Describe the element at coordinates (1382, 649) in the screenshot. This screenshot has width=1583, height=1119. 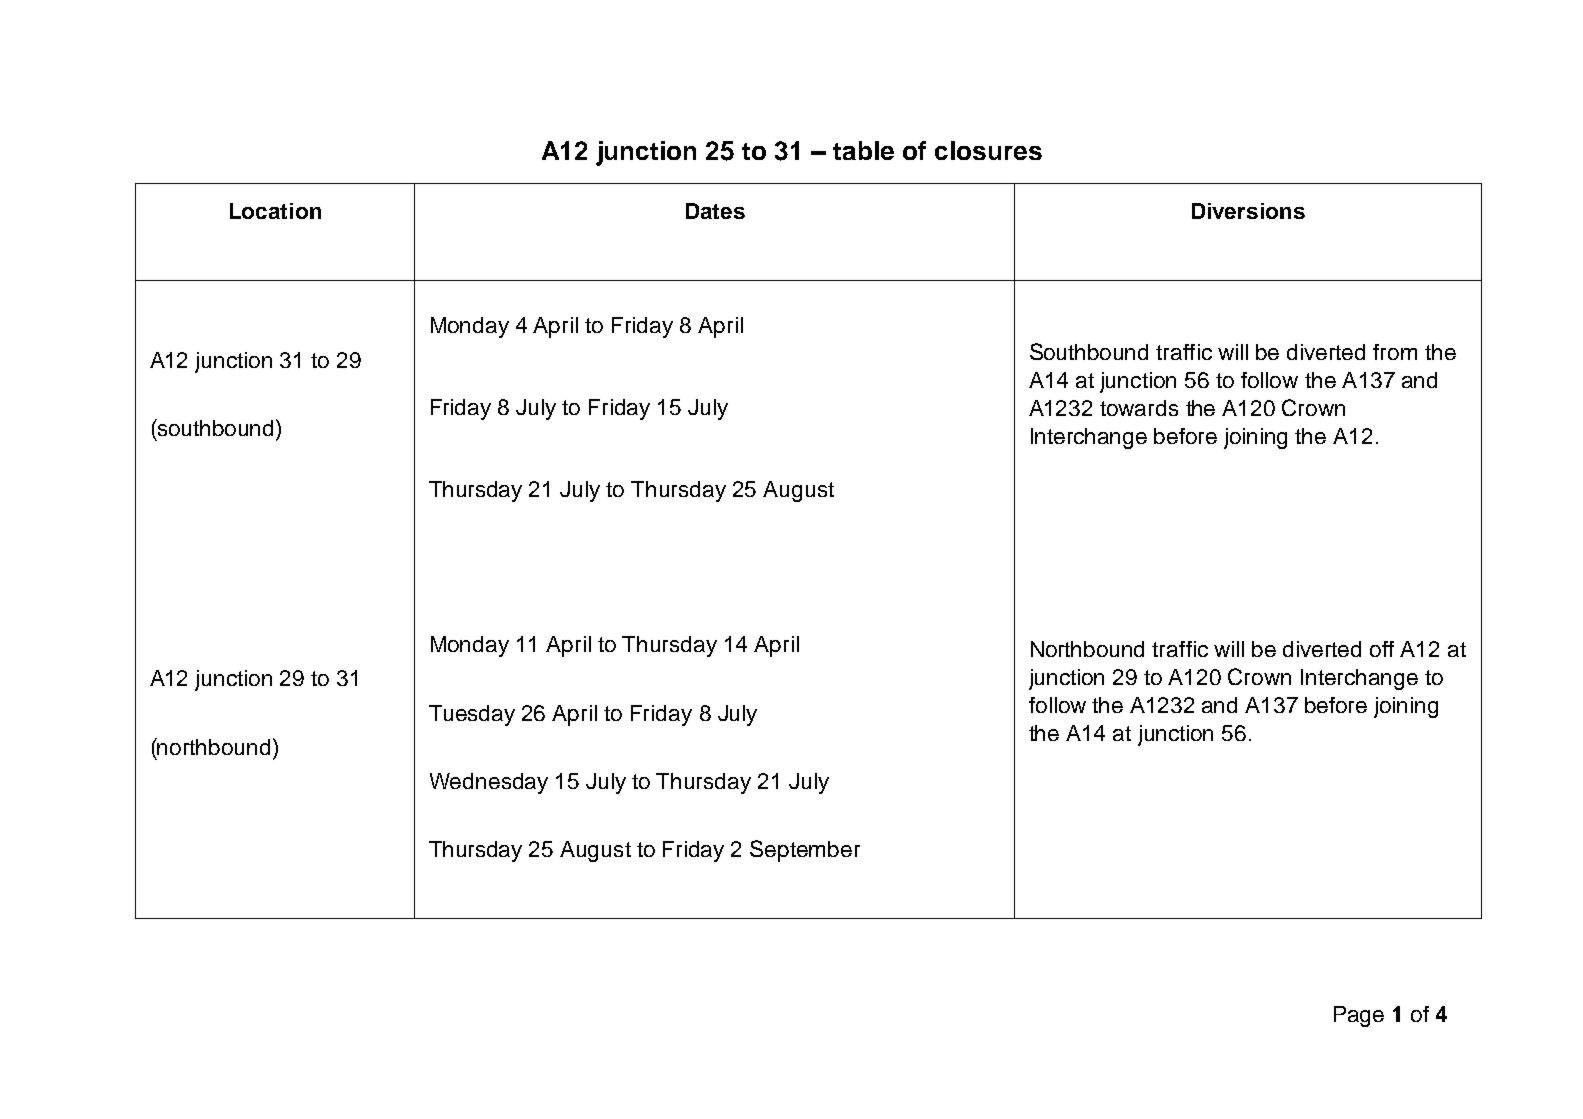
I see `off` at that location.
